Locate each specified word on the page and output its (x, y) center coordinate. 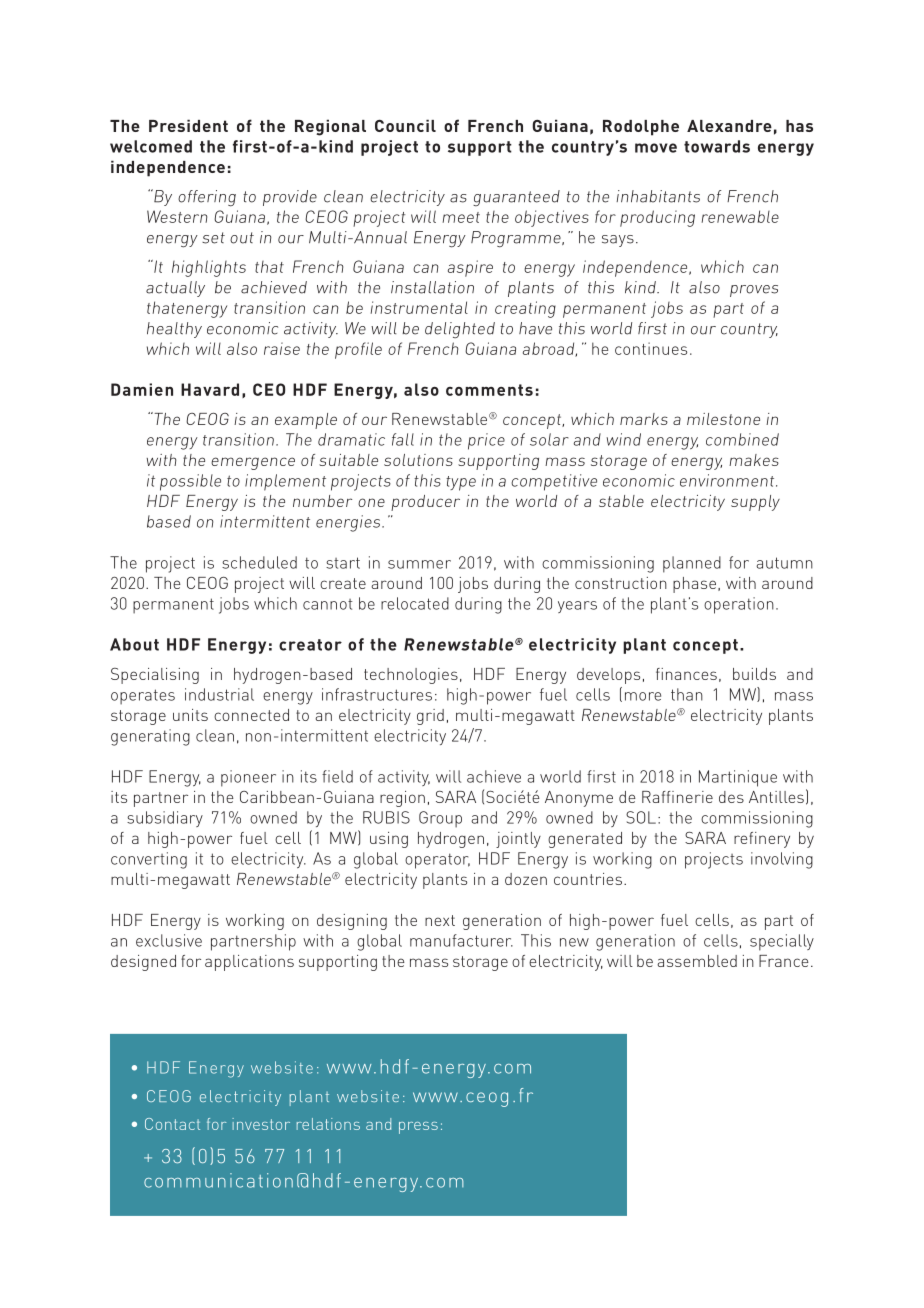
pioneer (248, 778)
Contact (172, 1124)
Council (405, 125)
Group (440, 819)
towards (717, 146)
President (188, 125)
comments (489, 390)
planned (692, 564)
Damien (142, 389)
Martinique (738, 778)
